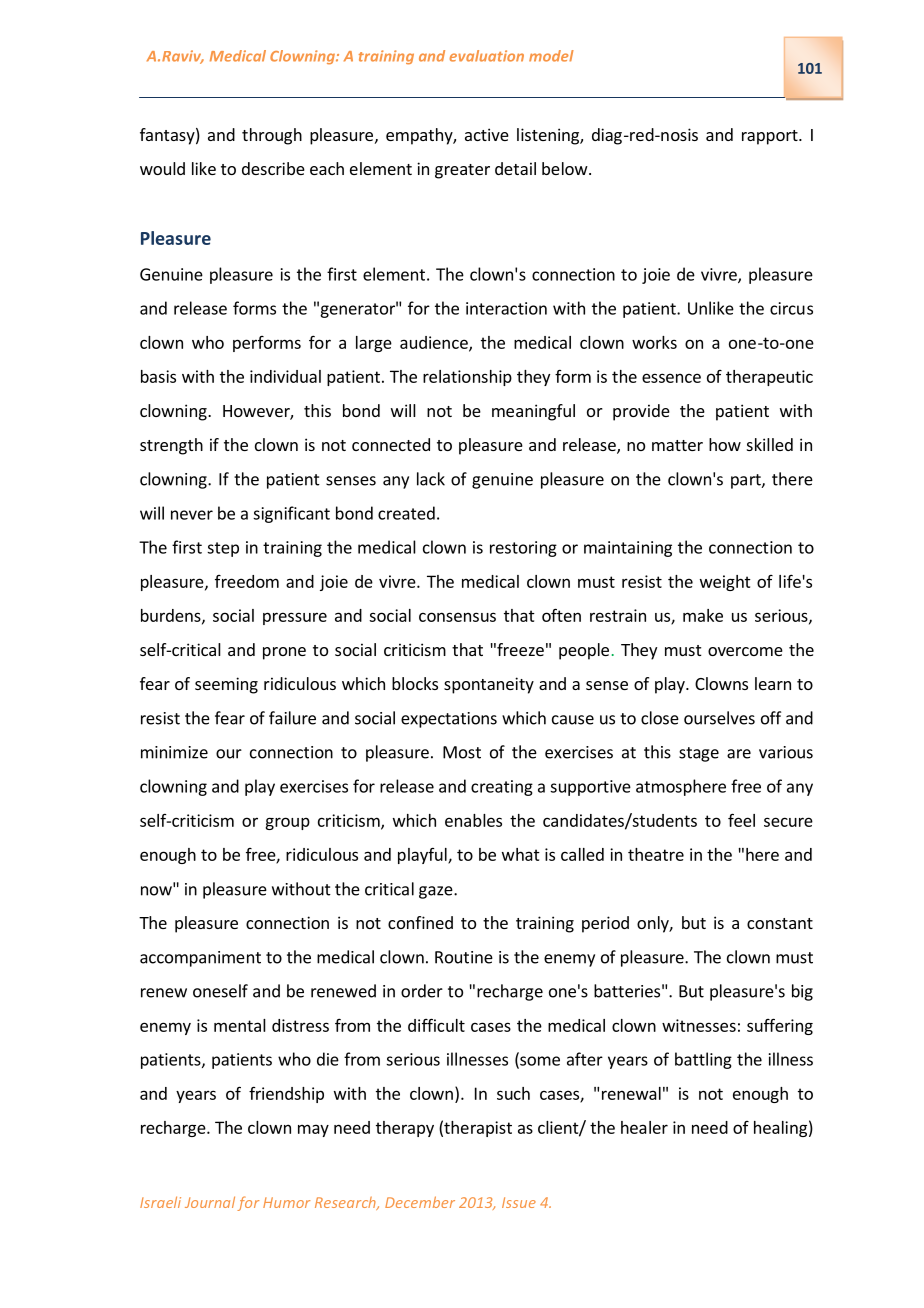 This screenshot has height=1308, width=924. What do you see at coordinates (487, 56) in the screenshot?
I see `evaluation` at bounding box center [487, 56].
